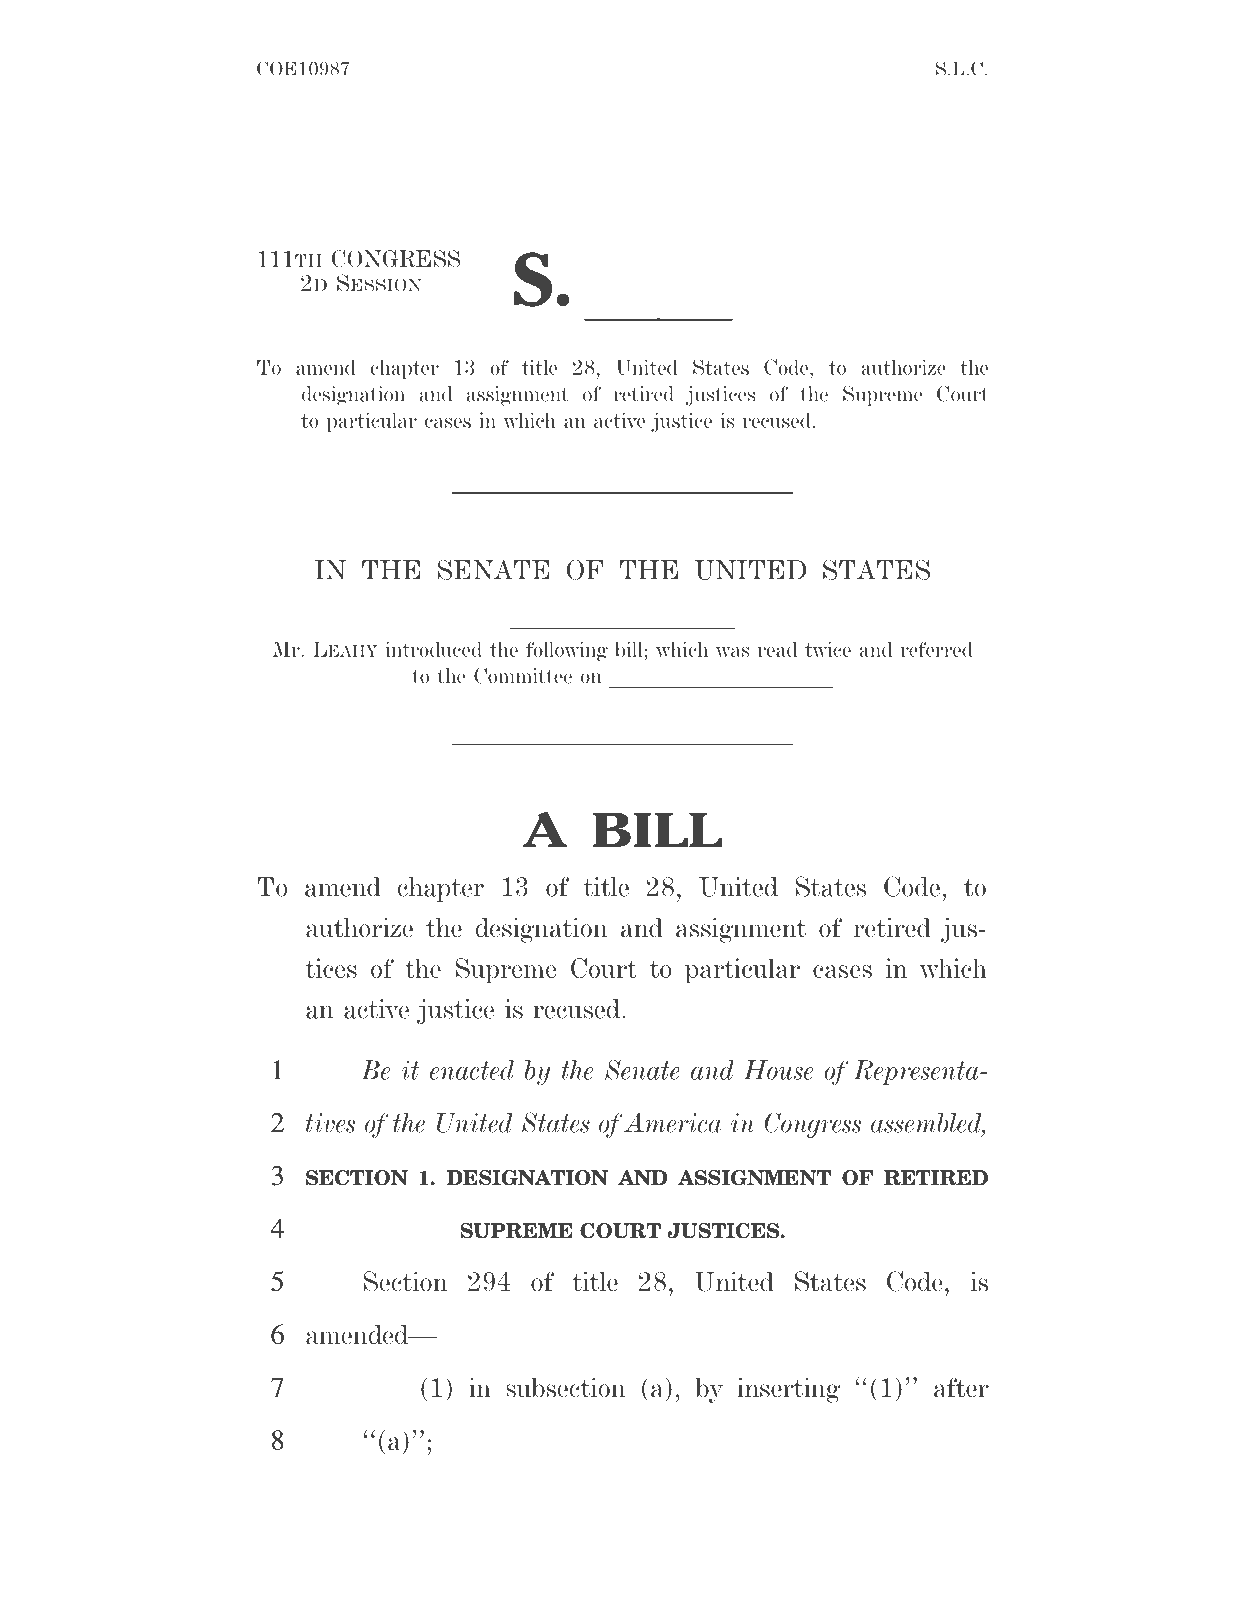 This image has height=1612, width=1245. I want to click on House, so click(778, 1070).
